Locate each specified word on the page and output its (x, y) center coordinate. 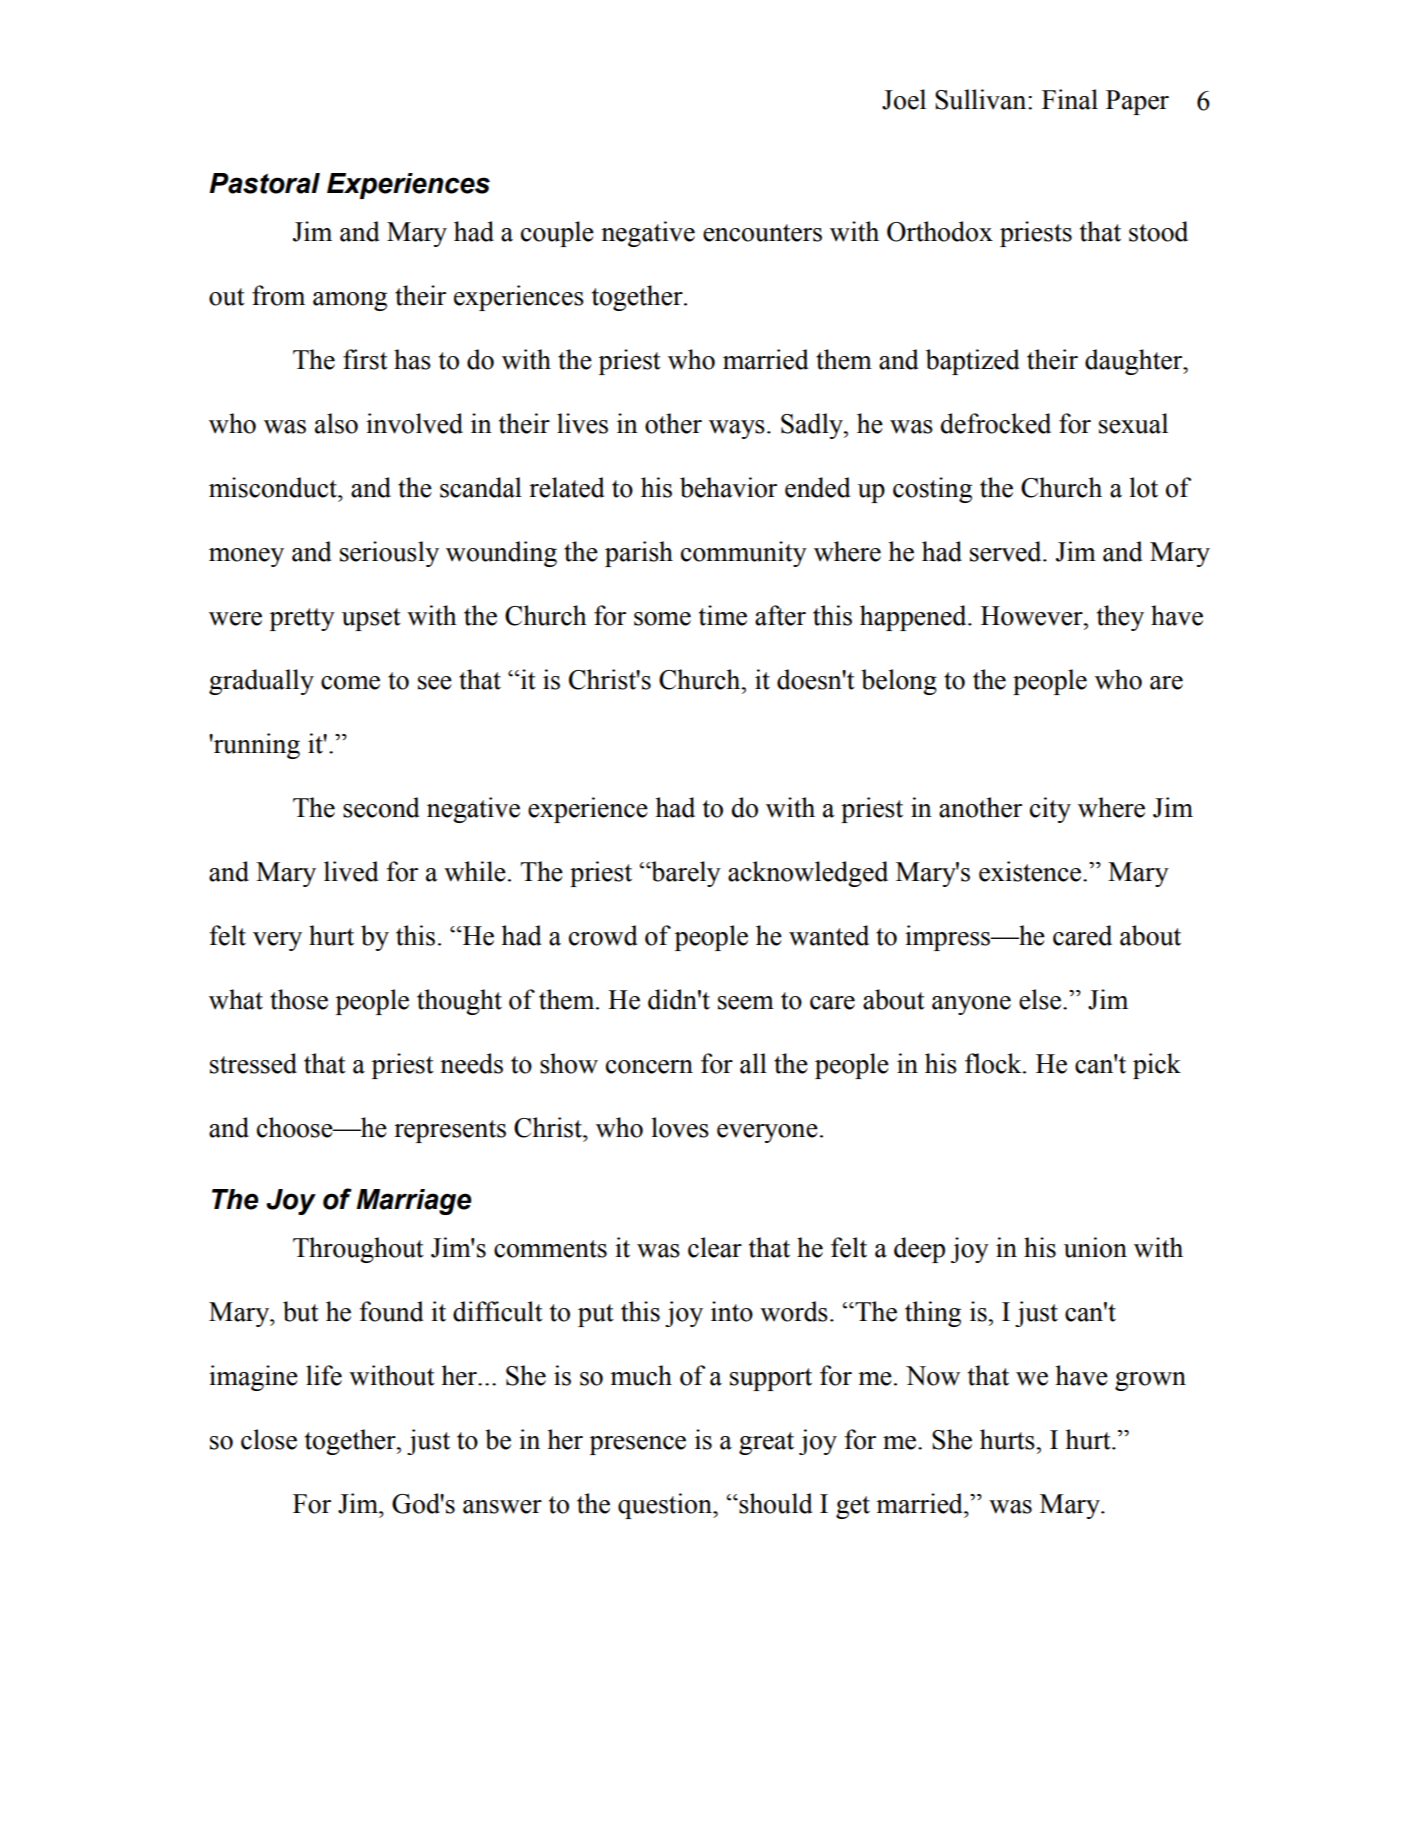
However (1033, 616)
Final (1070, 99)
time (723, 615)
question (666, 1506)
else (1041, 999)
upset (371, 619)
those (299, 999)
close (269, 1439)
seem (746, 1003)
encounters (762, 233)
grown (1150, 1381)
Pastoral (264, 183)
